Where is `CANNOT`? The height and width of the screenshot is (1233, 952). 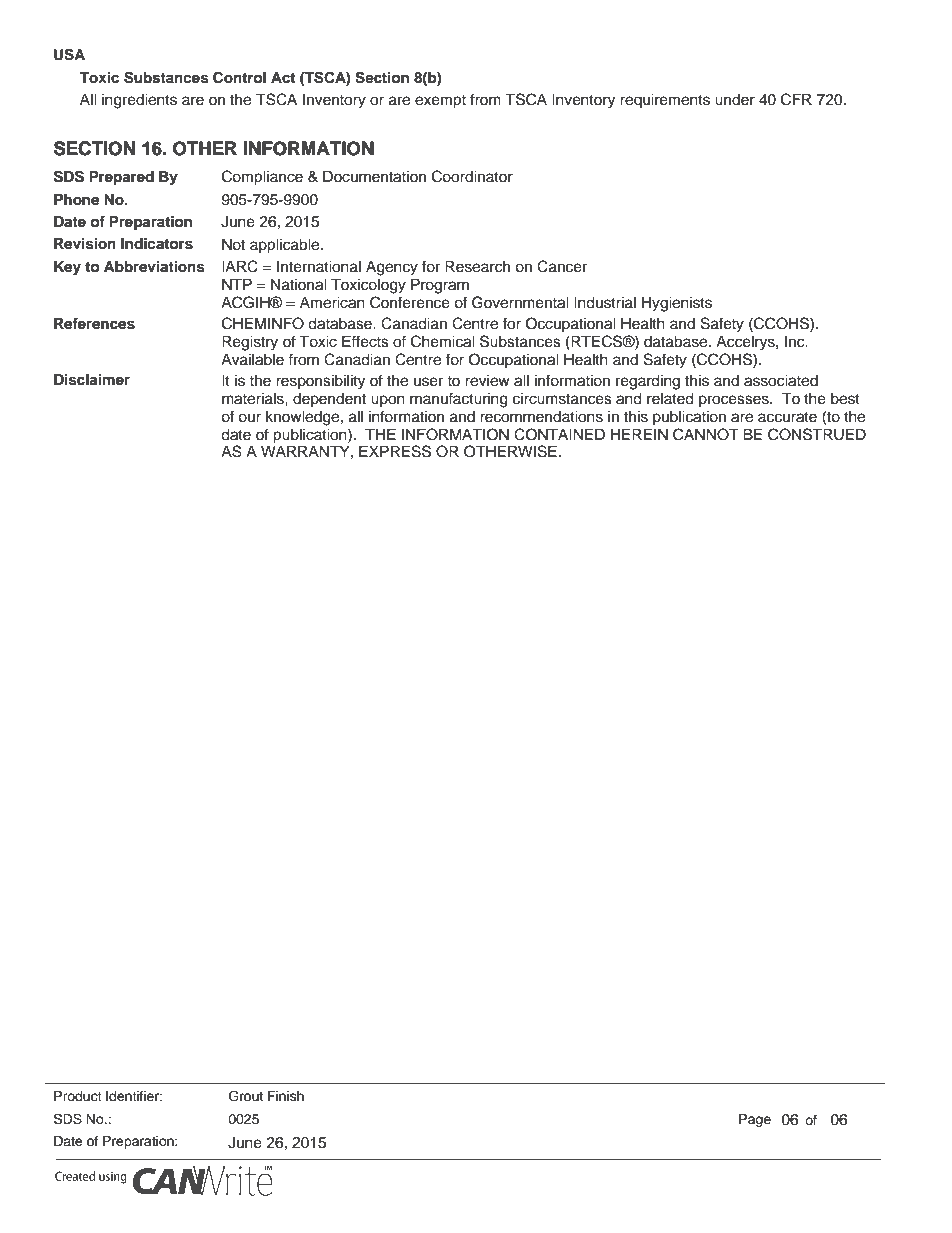
CANNOT is located at coordinates (706, 434).
